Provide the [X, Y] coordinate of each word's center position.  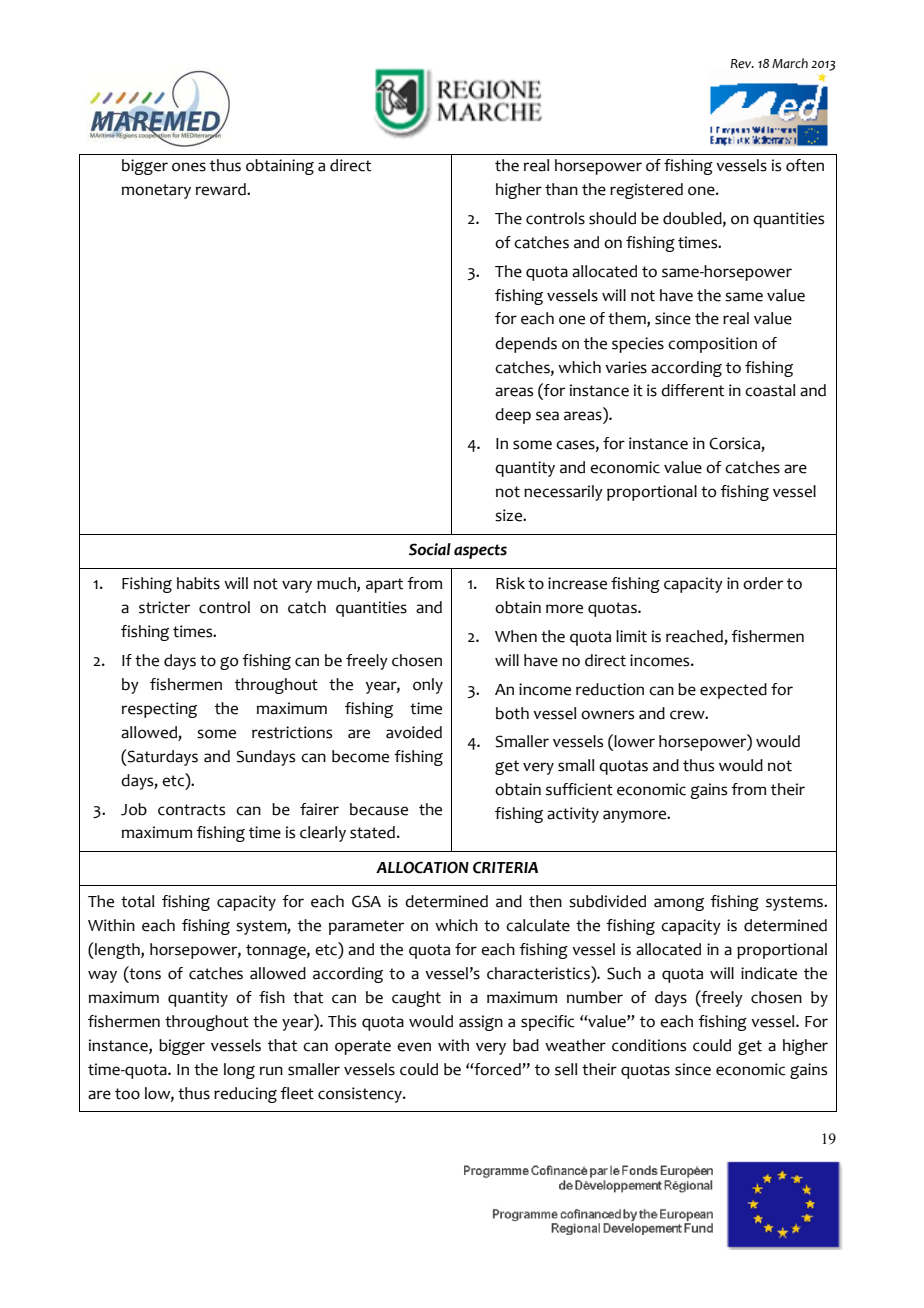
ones [189, 167]
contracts [191, 810]
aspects [480, 551]
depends [526, 345]
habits [198, 583]
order [763, 583]
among [679, 904]
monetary [156, 191]
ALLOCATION [422, 867]
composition [712, 345]
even [414, 1047]
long [239, 1071]
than [561, 189]
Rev [742, 64]
